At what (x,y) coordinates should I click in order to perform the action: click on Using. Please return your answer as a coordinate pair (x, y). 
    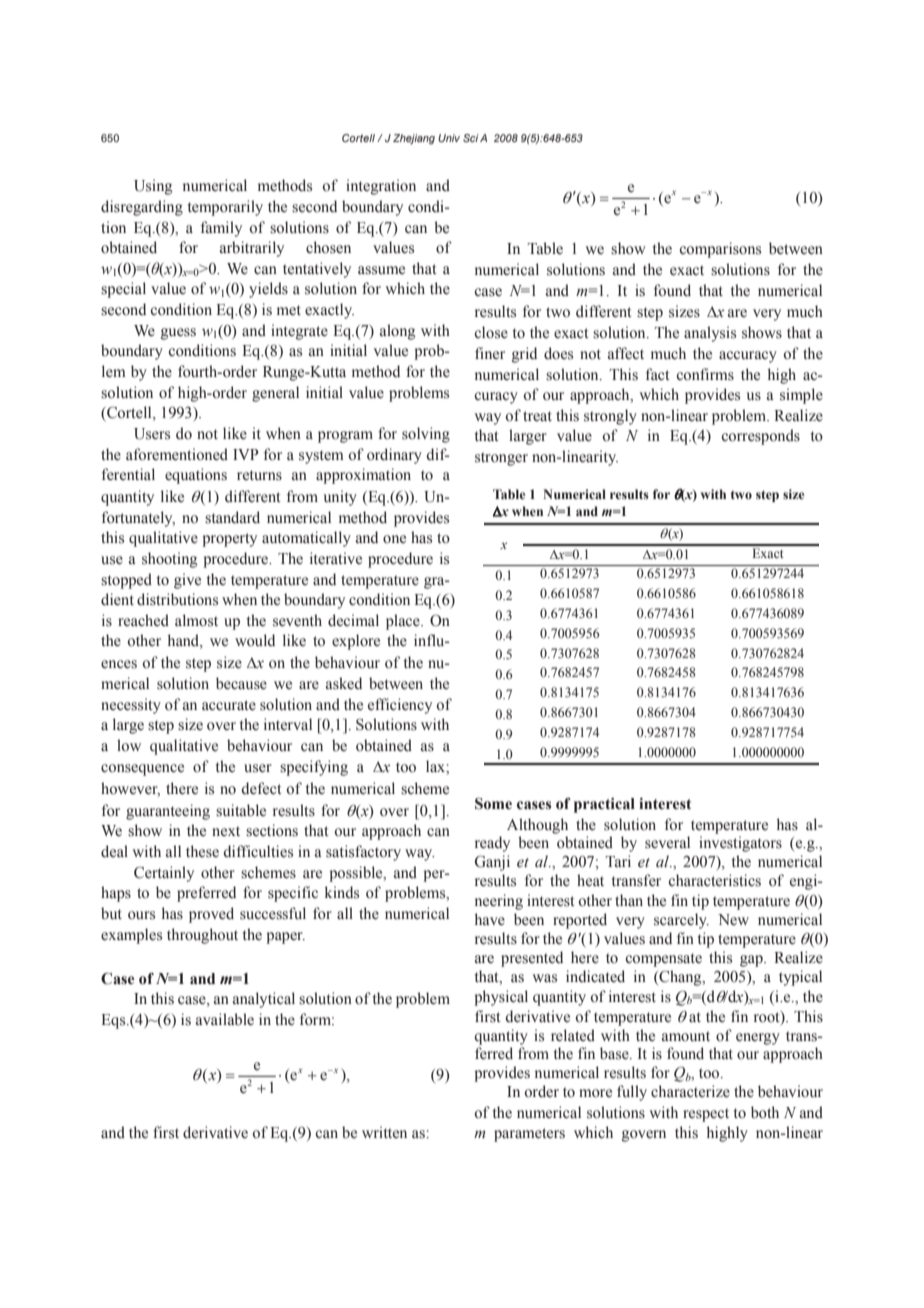
    Looking at the image, I should click on (153, 187).
